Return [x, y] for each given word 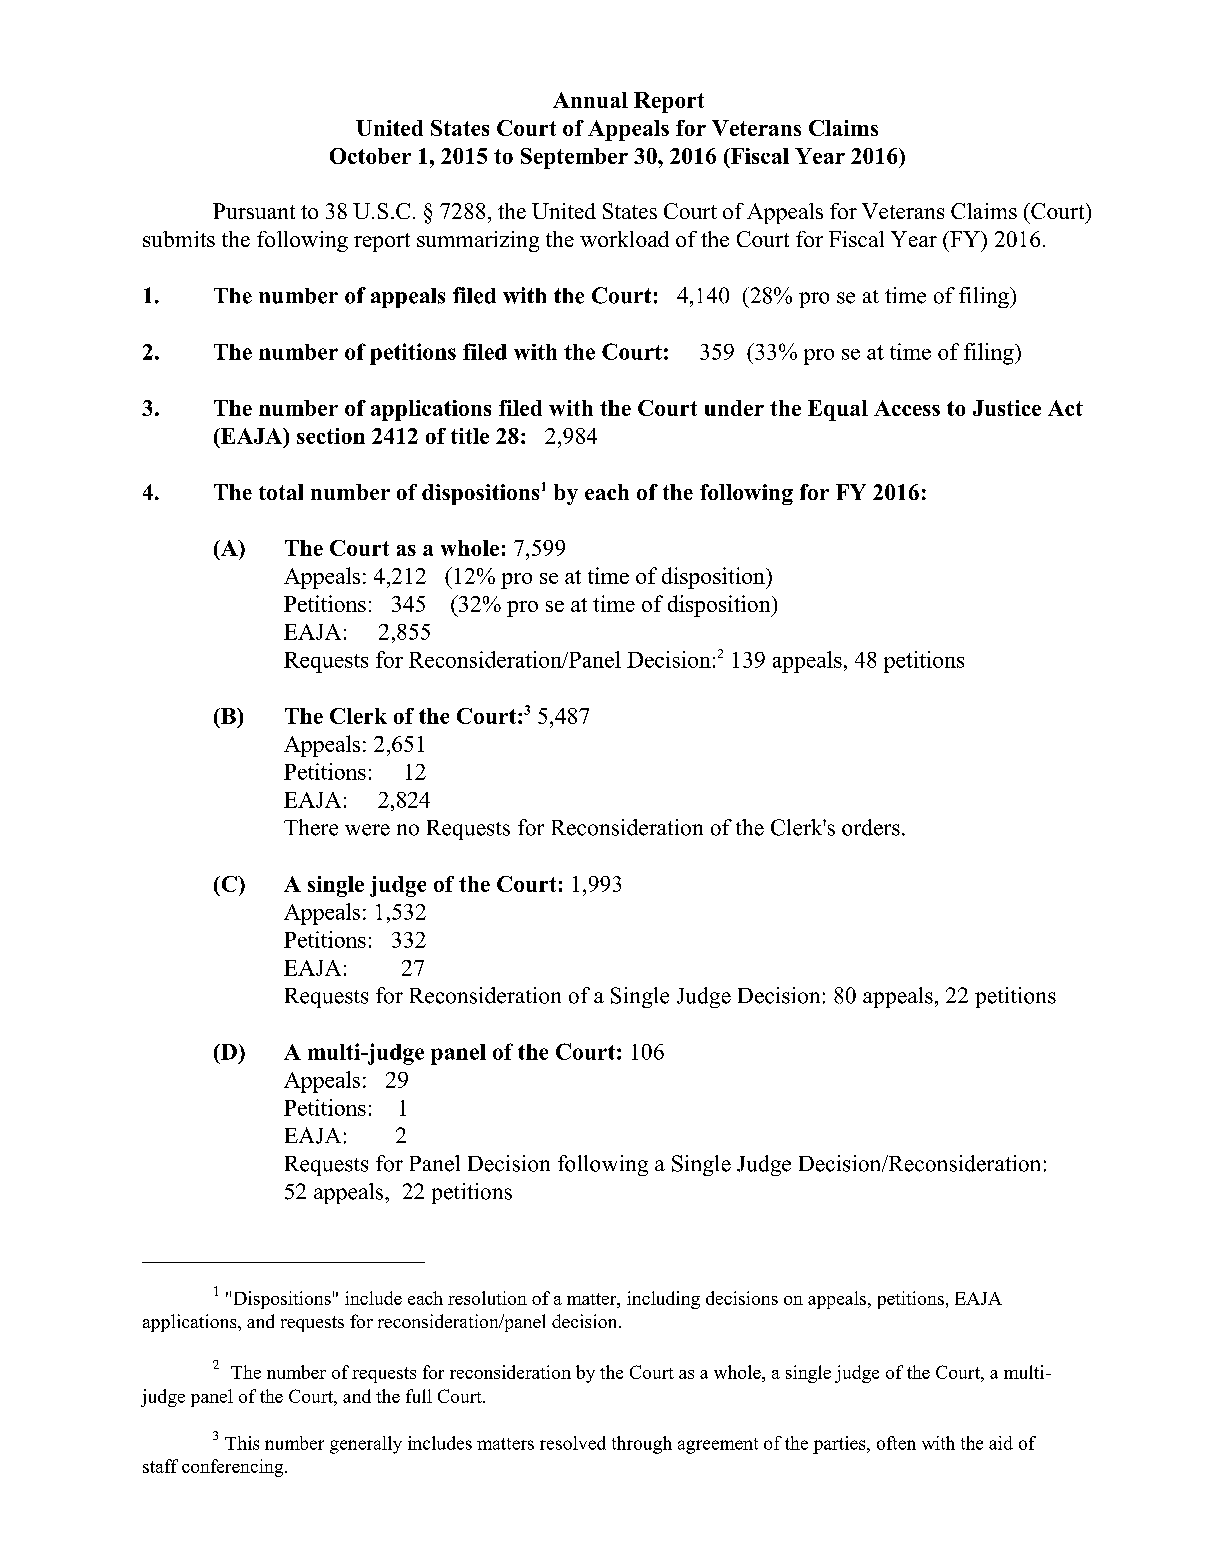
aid [1001, 1443]
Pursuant [254, 211]
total [281, 492]
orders [871, 827]
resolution [487, 1298]
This [242, 1443]
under [734, 408]
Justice [1007, 408]
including [663, 1300]
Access [907, 408]
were [367, 830]
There [311, 827]
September [574, 158]
